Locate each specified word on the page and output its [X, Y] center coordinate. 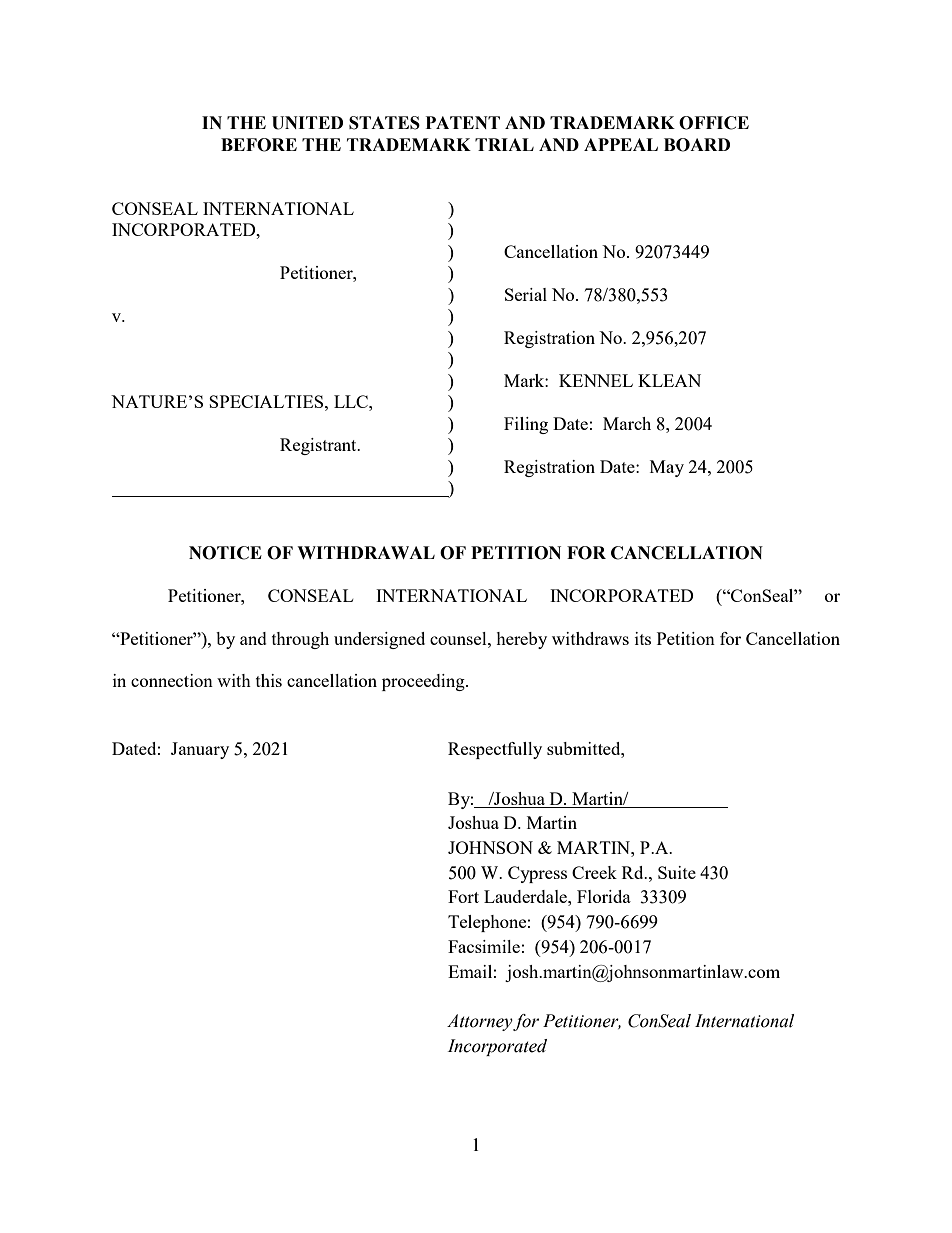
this [269, 680]
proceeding [424, 682]
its [643, 638]
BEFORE [259, 145]
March [627, 423]
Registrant [319, 446]
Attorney [480, 1022]
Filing [526, 425]
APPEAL [621, 144]
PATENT [463, 122]
